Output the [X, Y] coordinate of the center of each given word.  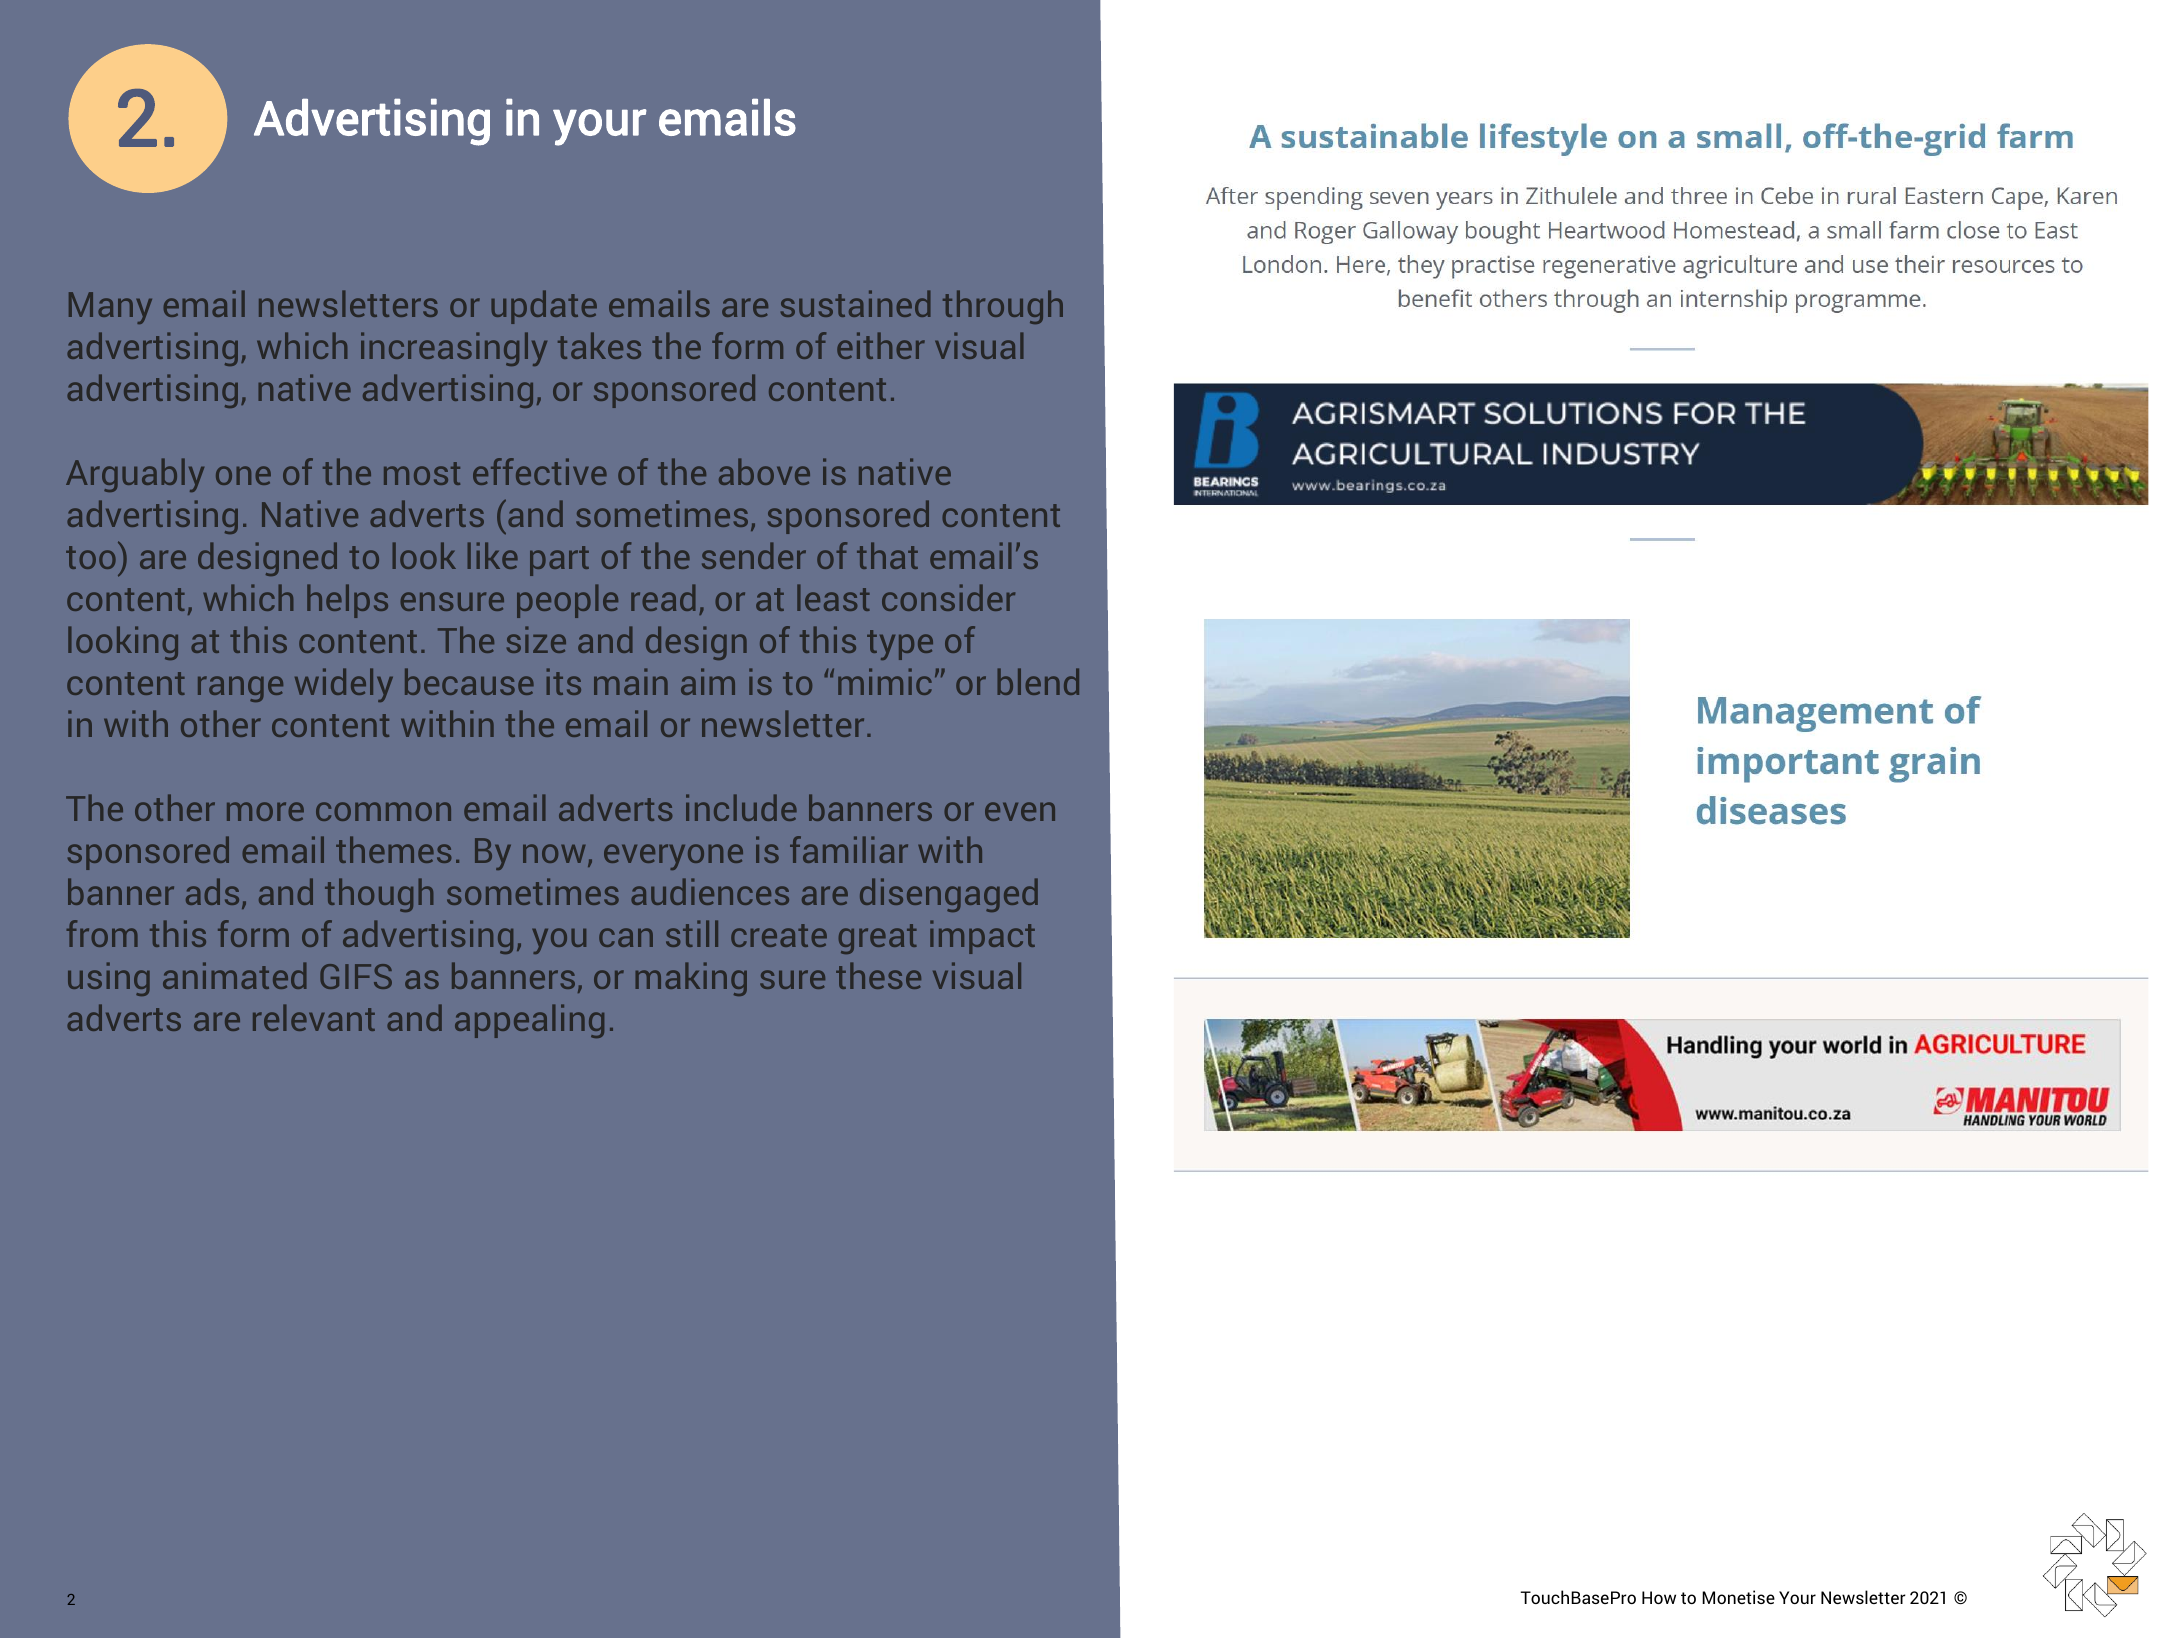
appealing [529, 1021]
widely [344, 685]
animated [234, 975]
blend [1038, 681]
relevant [314, 1017]
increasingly [454, 349]
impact [982, 937]
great [878, 939]
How [1659, 1597]
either [881, 345]
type [900, 645]
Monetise [1738, 1597]
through [1003, 307]
